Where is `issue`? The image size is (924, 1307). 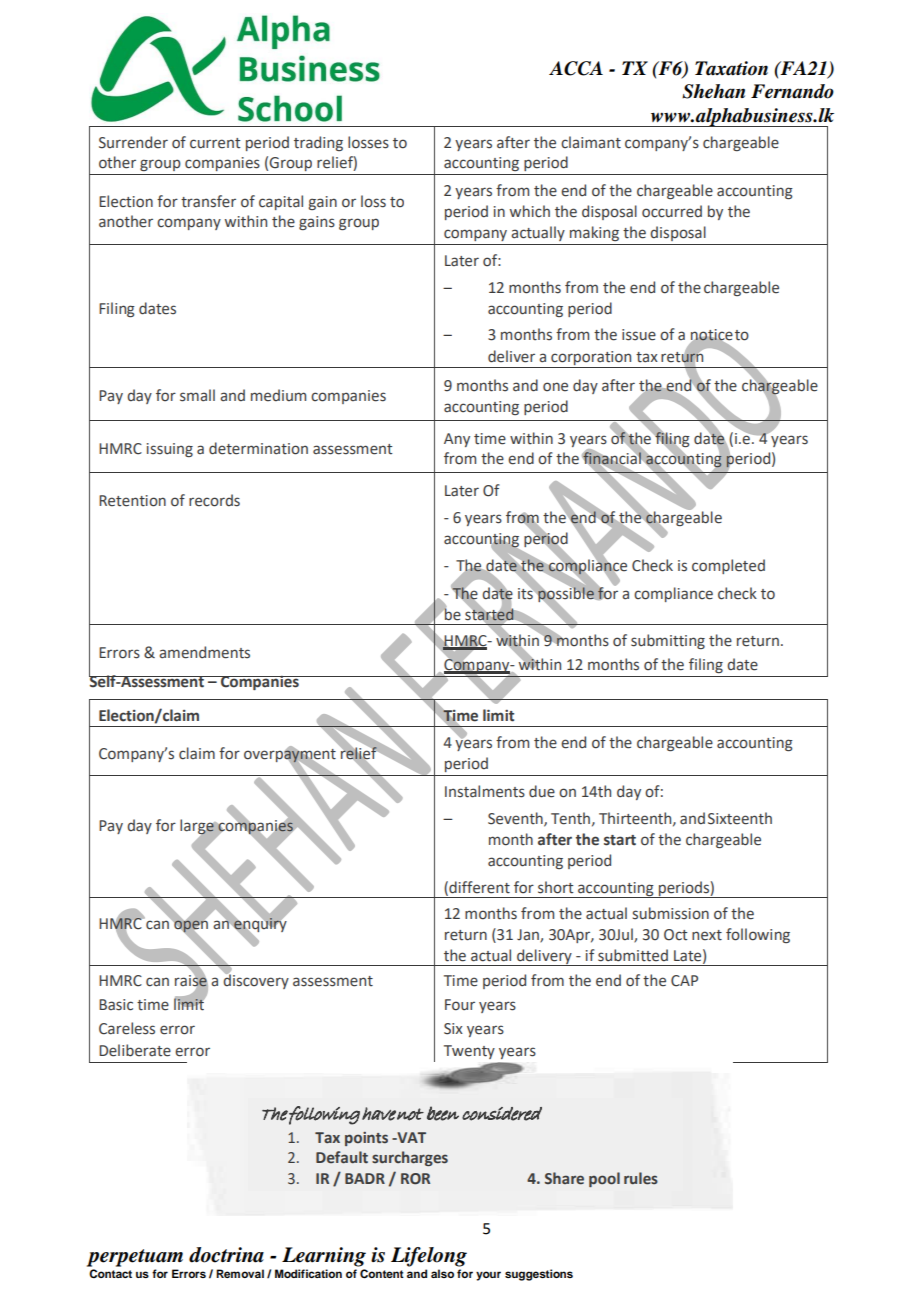
issue is located at coordinates (639, 335).
